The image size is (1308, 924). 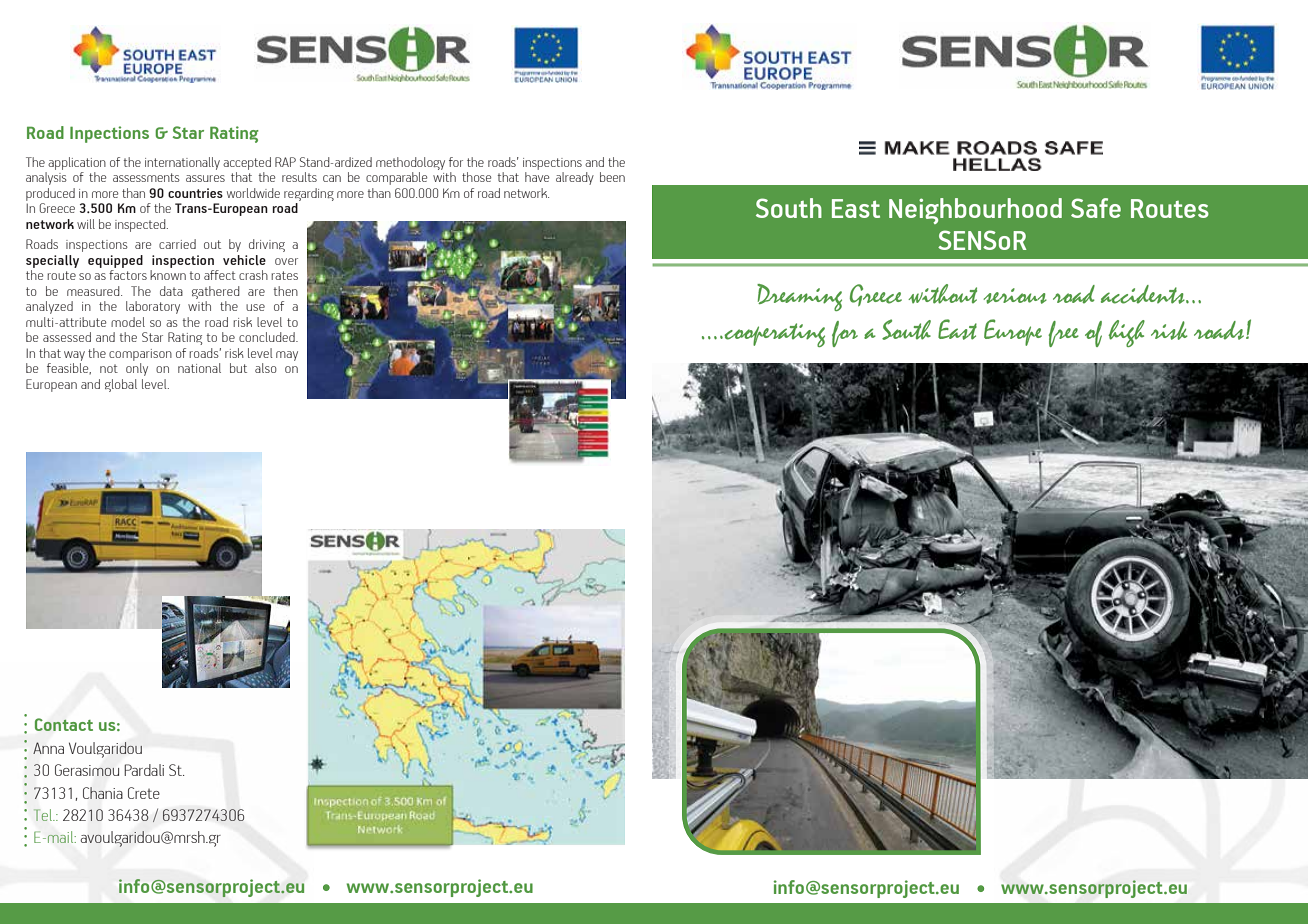 I want to click on assures, so click(x=205, y=178).
